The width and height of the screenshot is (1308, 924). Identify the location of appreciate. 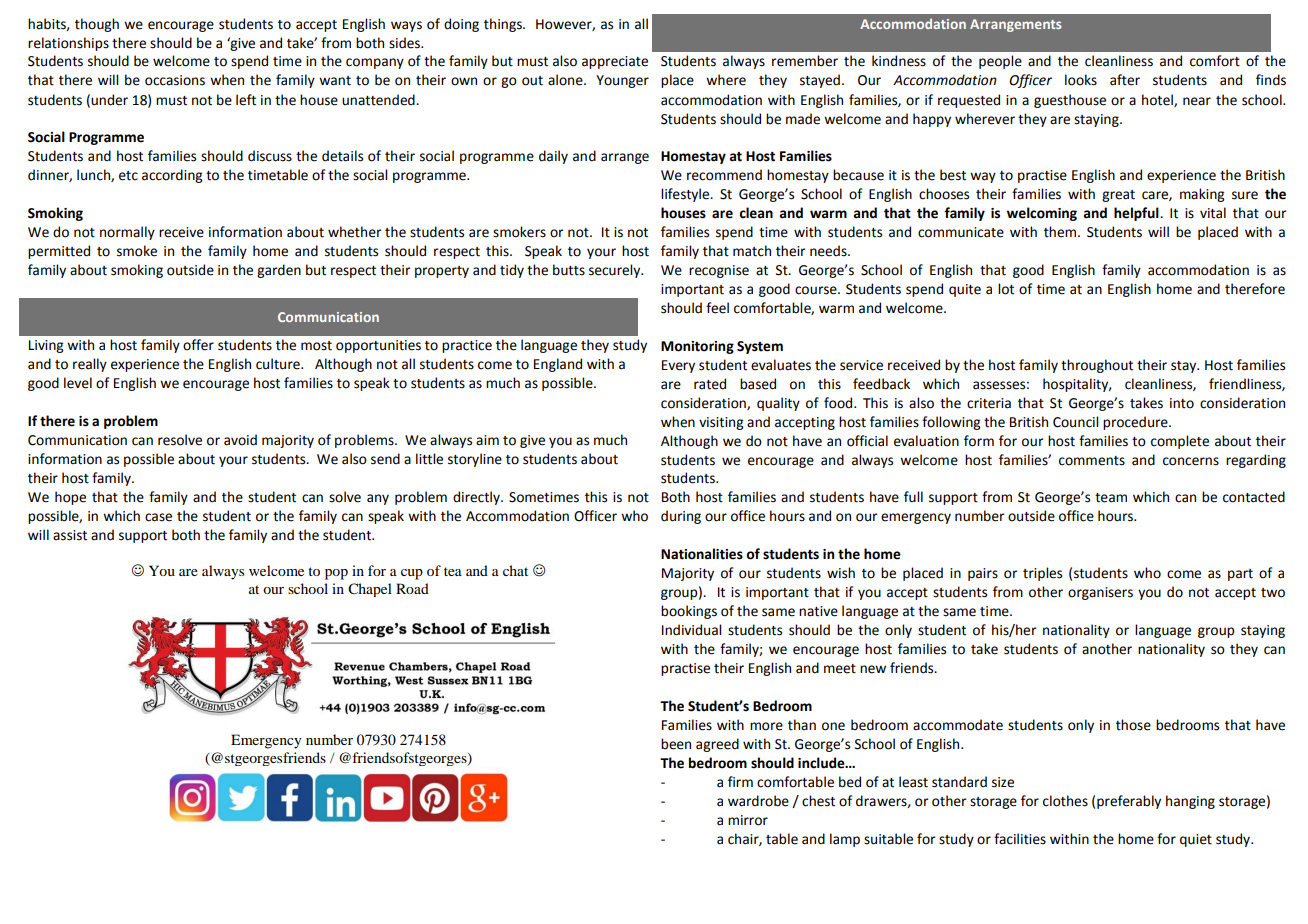
(615, 62).
